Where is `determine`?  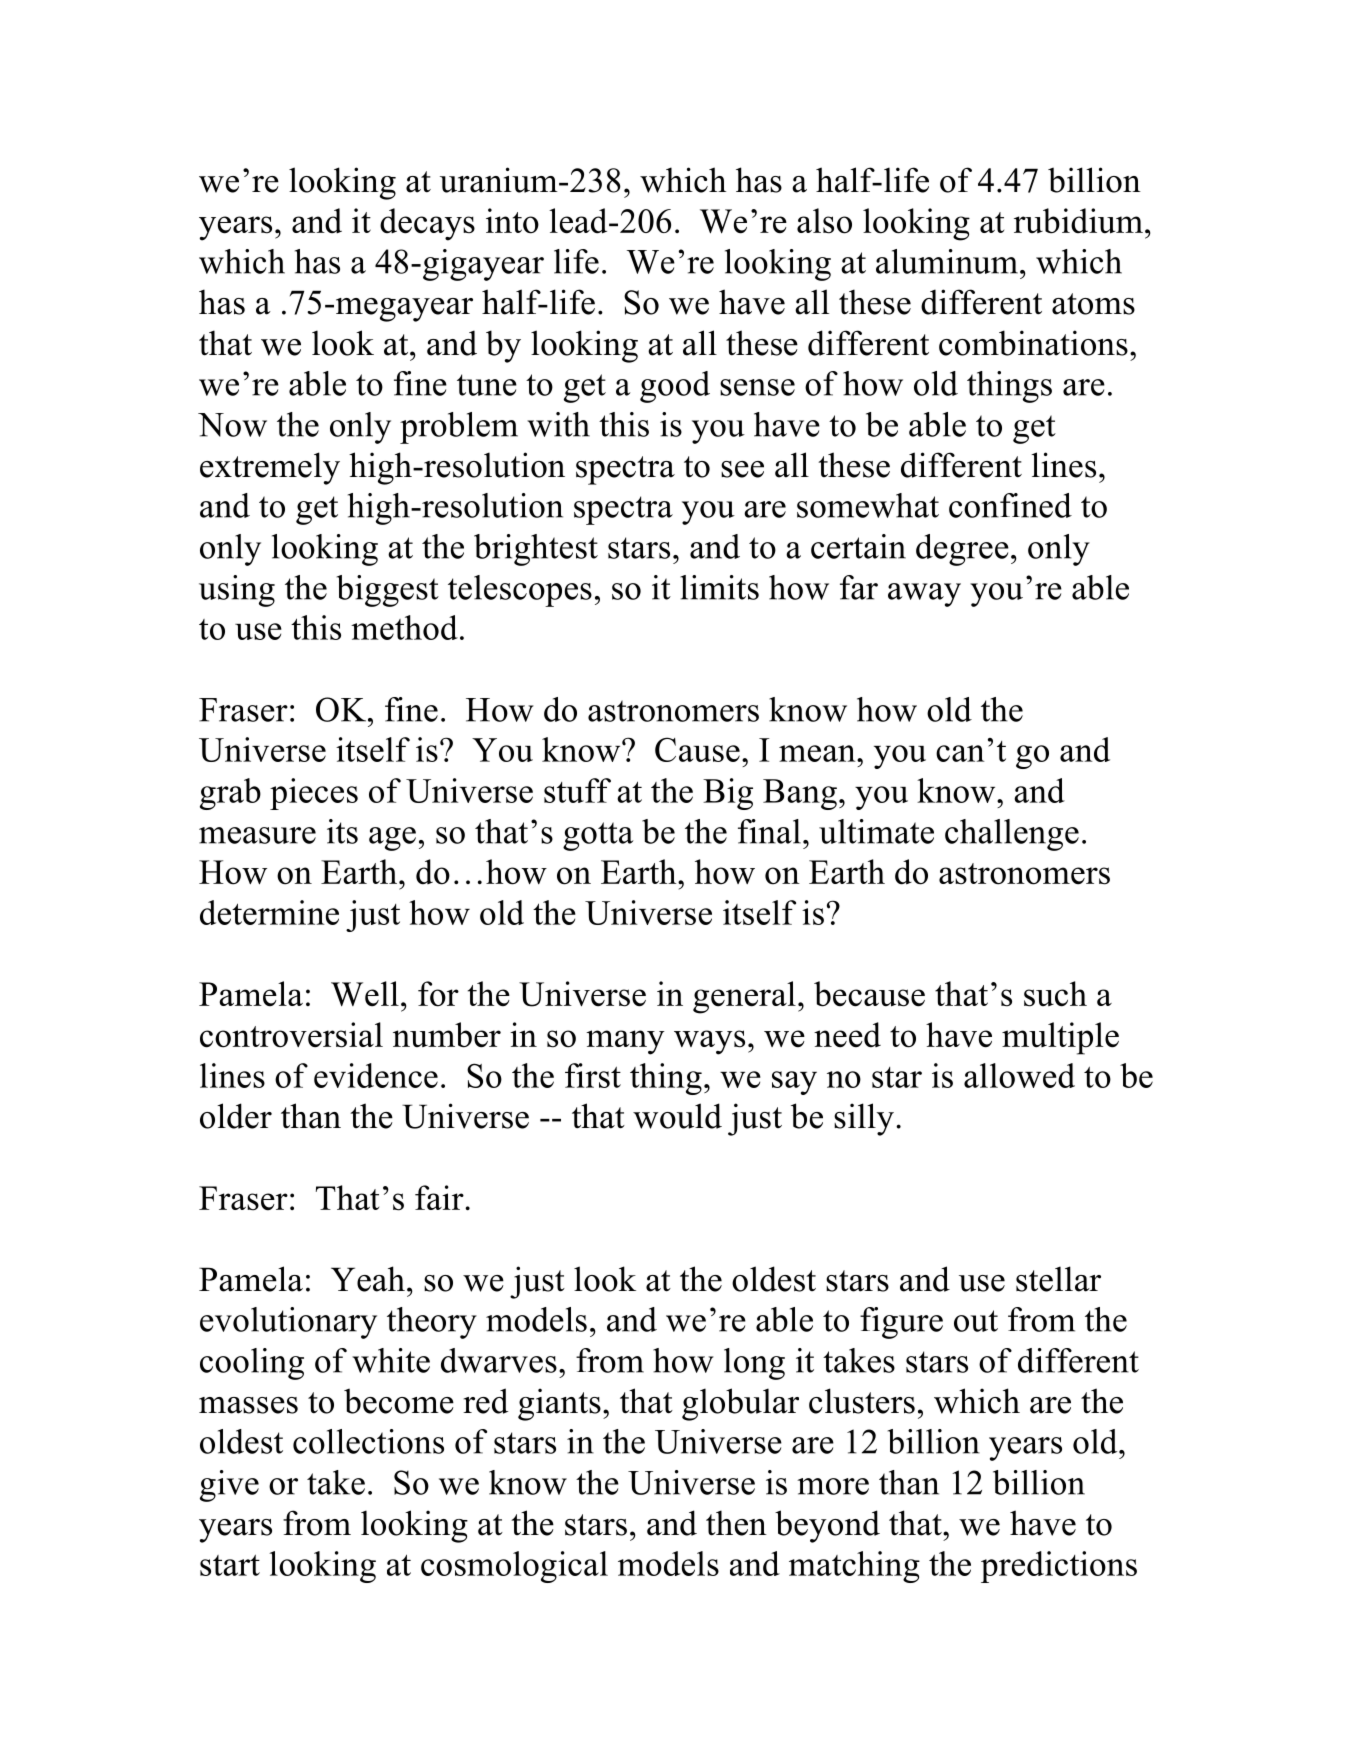
determine is located at coordinates (269, 912).
